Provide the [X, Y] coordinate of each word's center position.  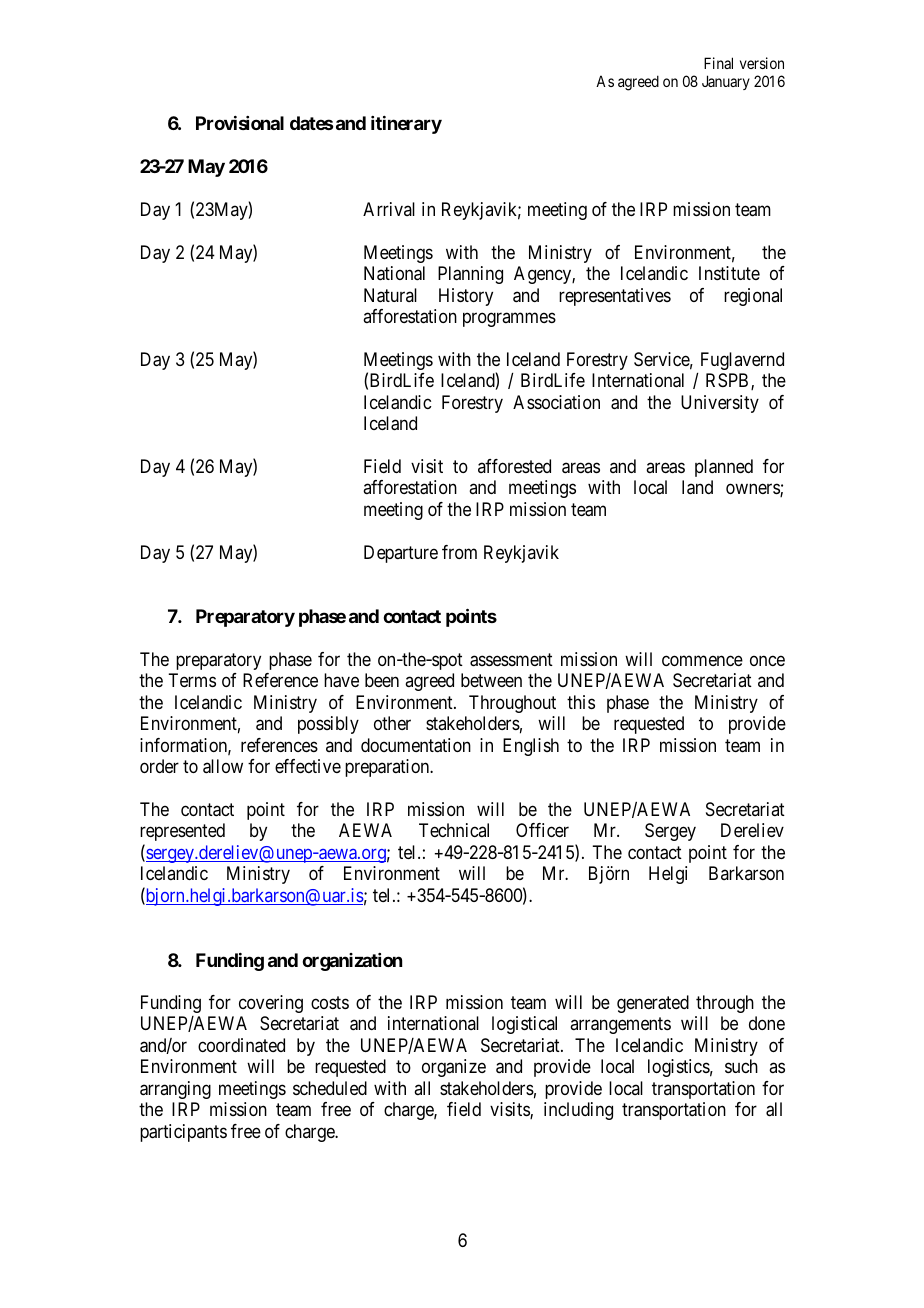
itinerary [406, 125]
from [459, 552]
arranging [175, 1090]
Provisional [240, 123]
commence [702, 660]
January [726, 82]
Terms [192, 680]
